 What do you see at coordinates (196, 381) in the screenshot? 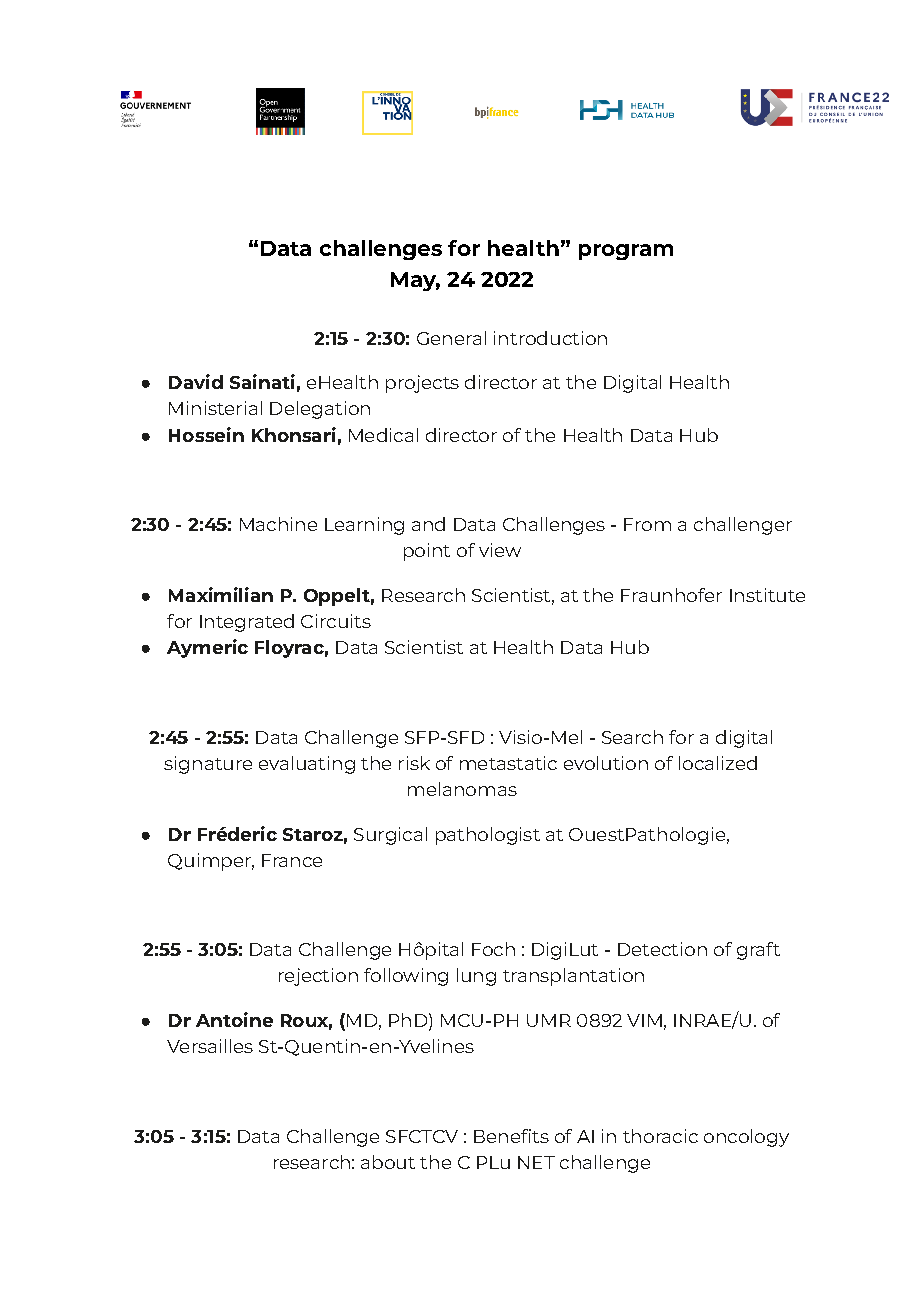
I see `David` at bounding box center [196, 381].
